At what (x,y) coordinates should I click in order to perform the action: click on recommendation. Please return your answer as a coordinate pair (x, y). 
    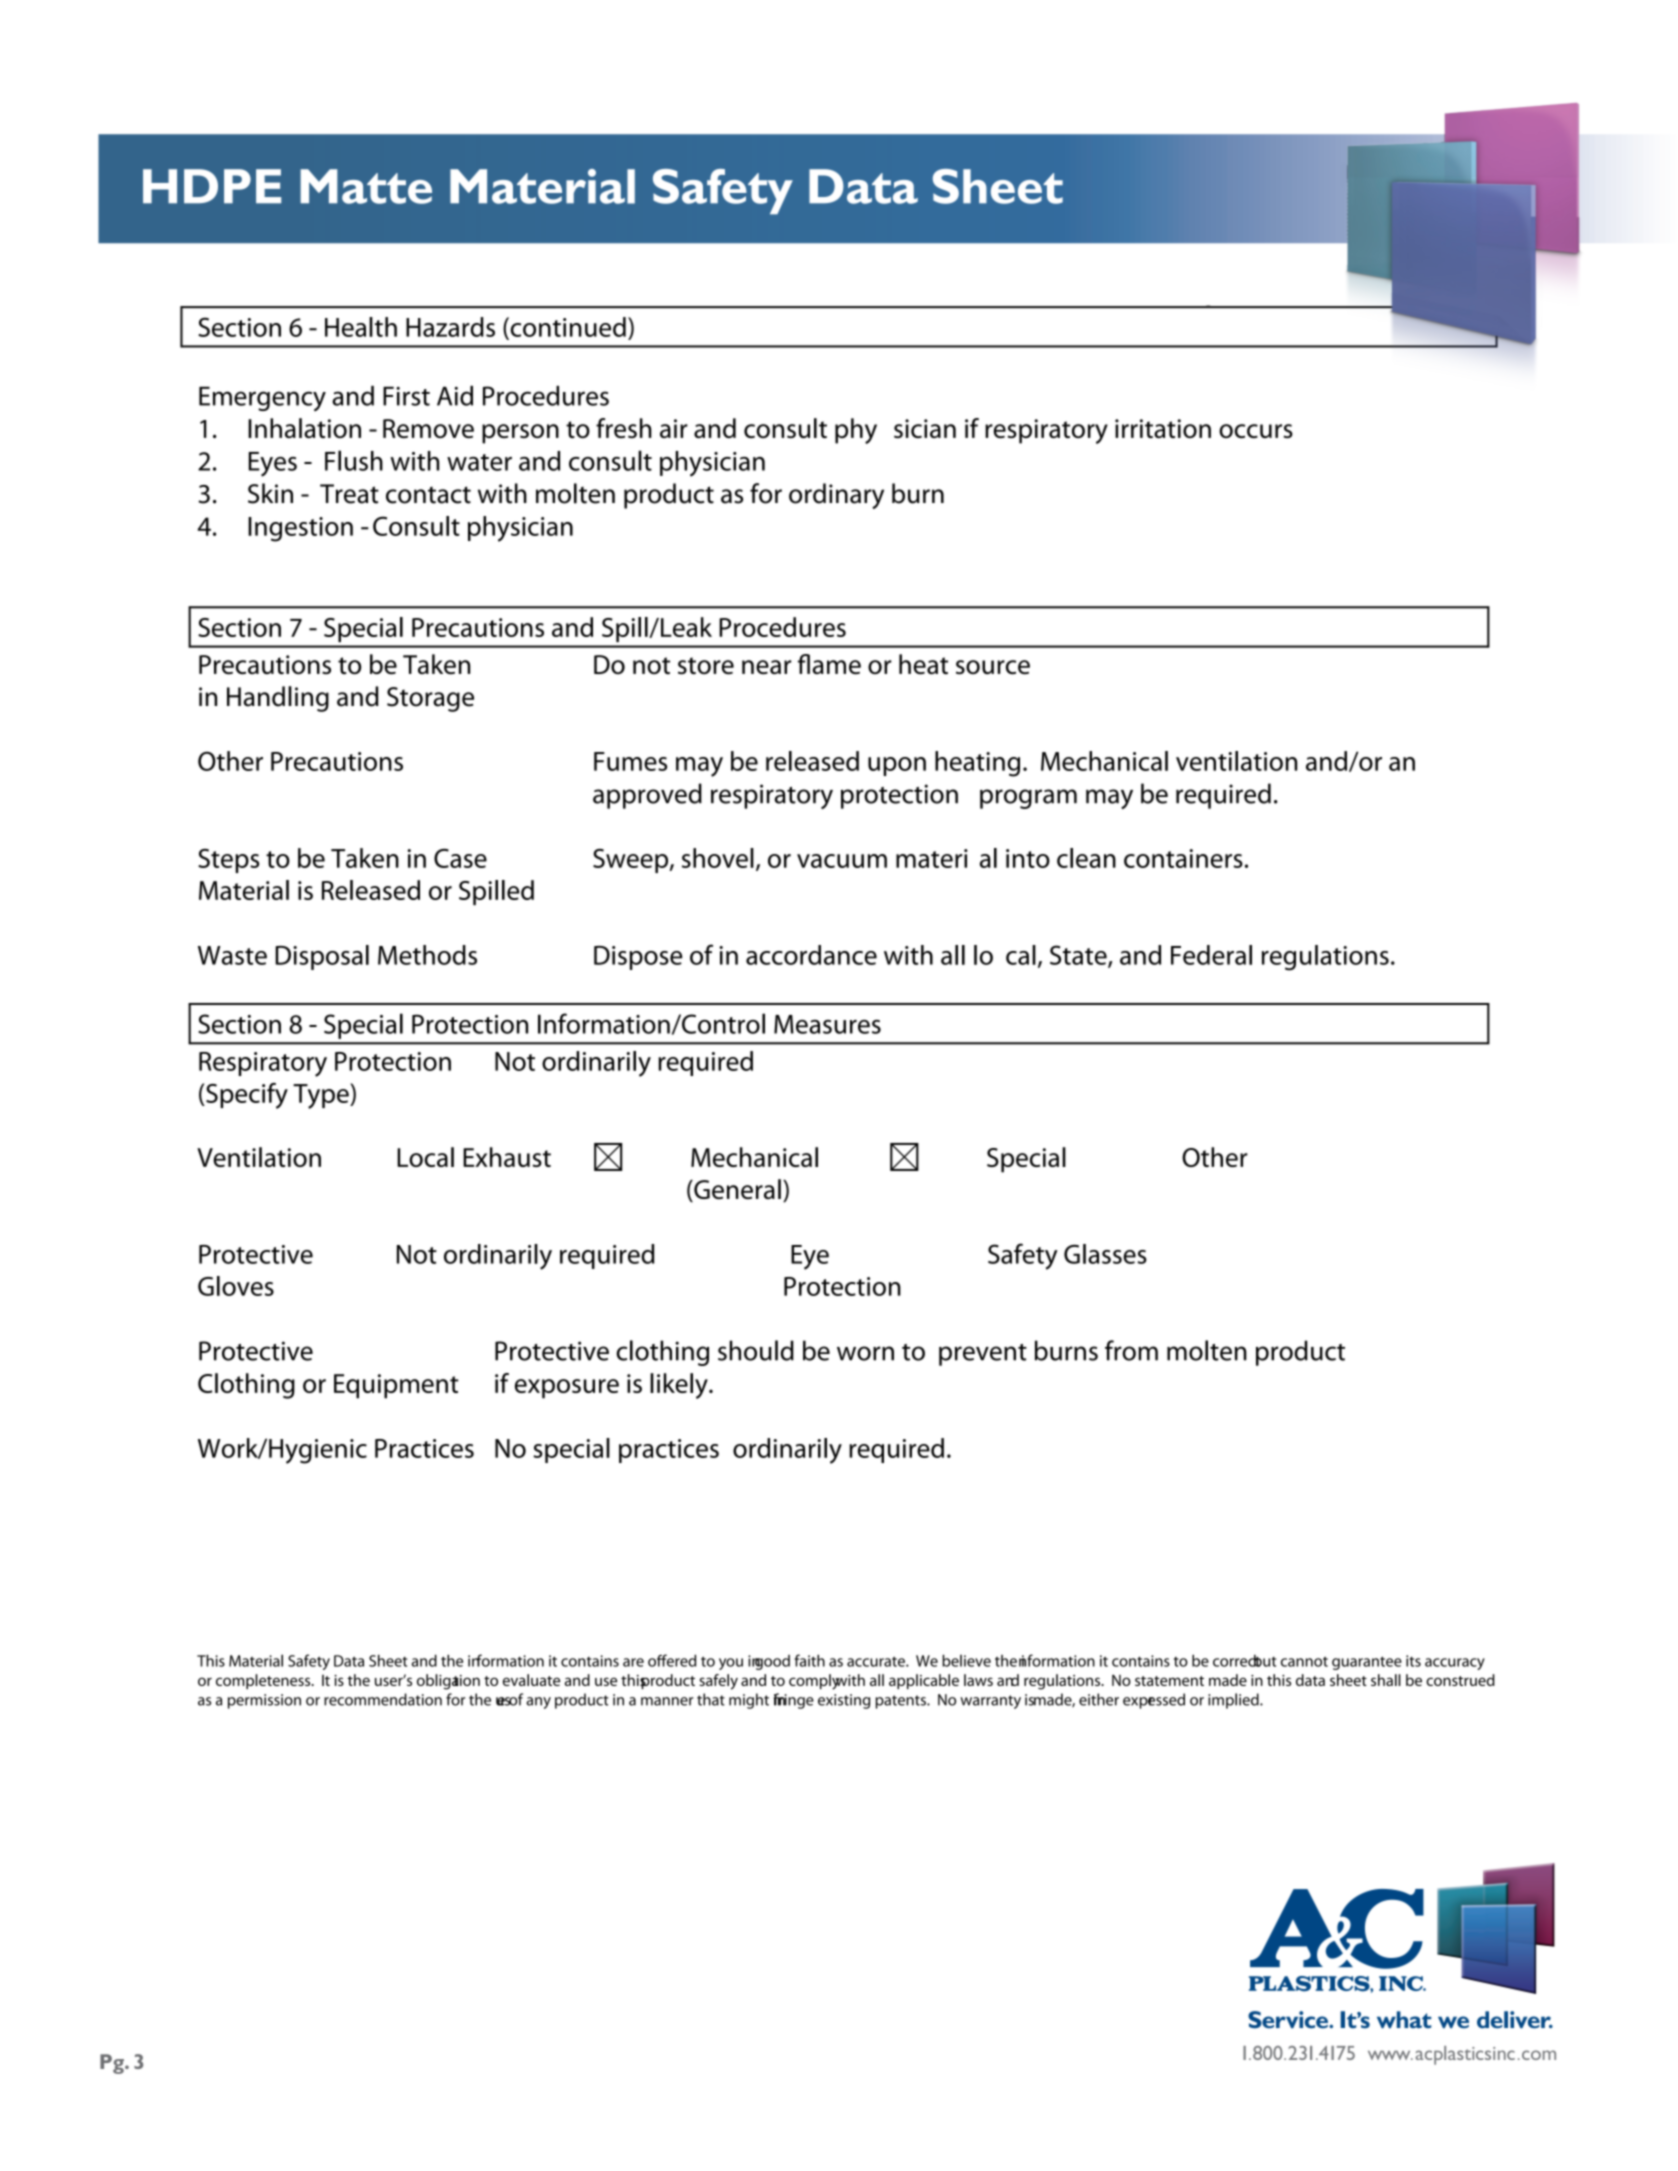
    Looking at the image, I should click on (383, 1699).
